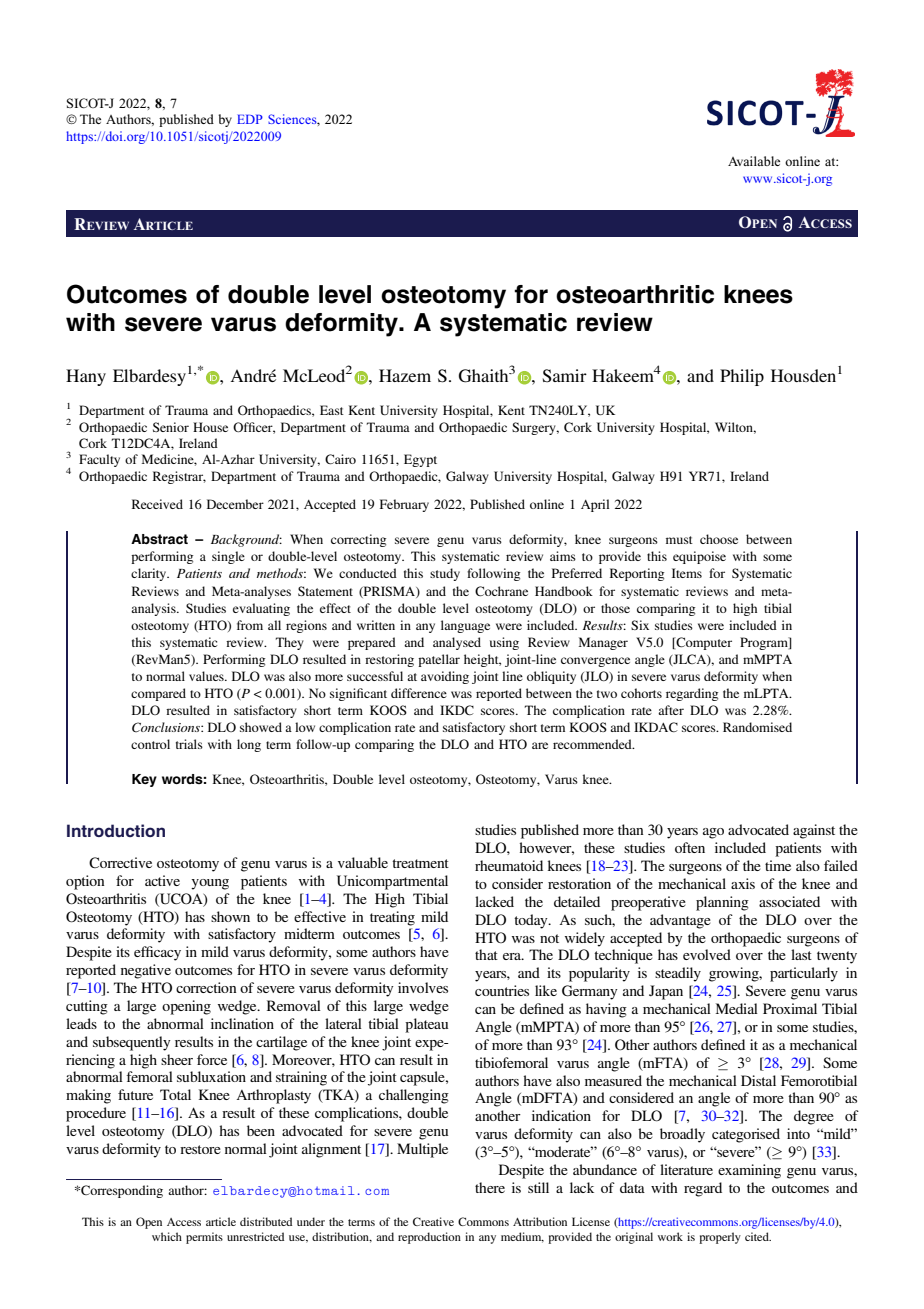 The image size is (924, 1309). I want to click on EDP, so click(250, 119).
